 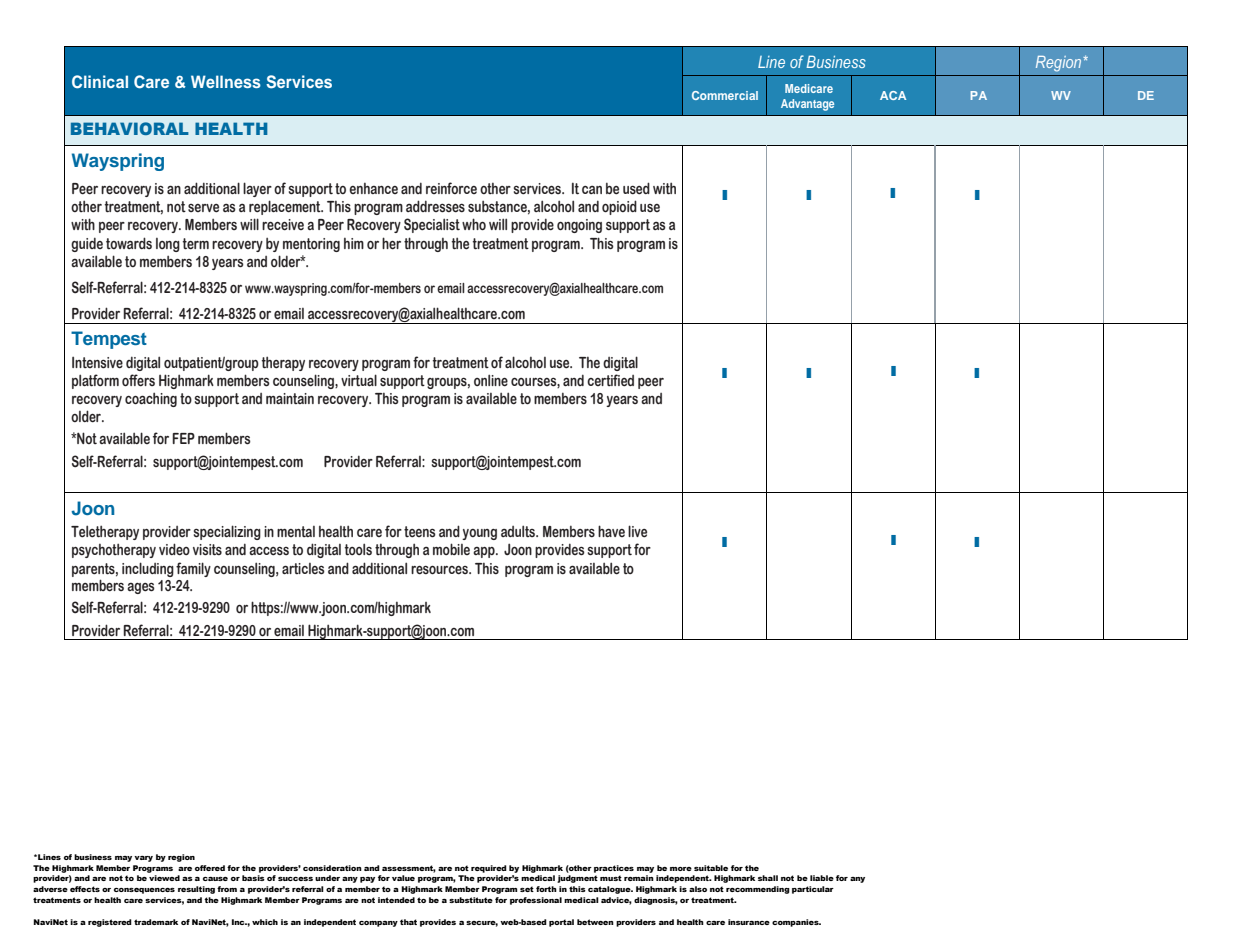 I want to click on certified, so click(x=610, y=380).
